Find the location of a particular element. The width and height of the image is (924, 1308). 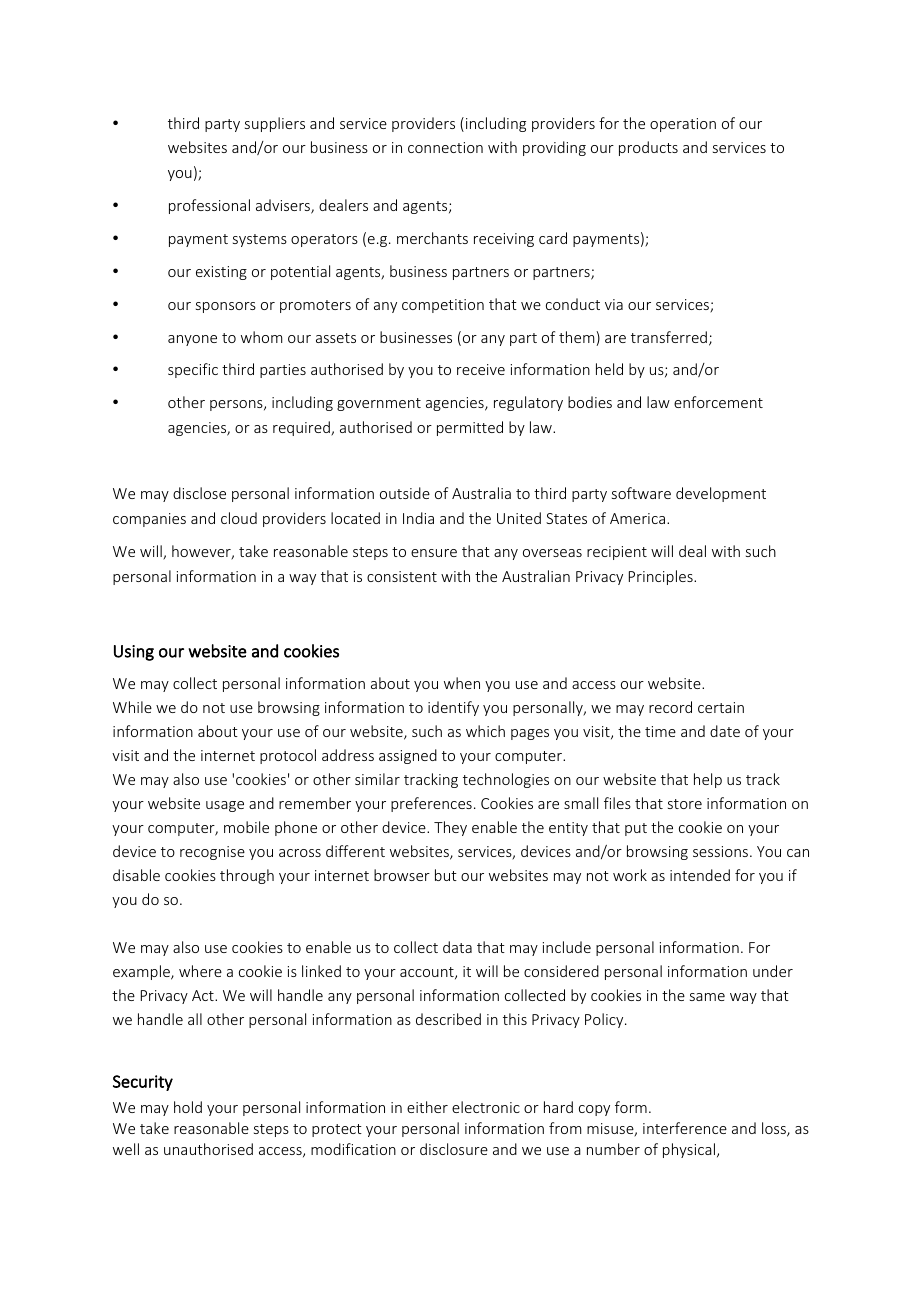

disclose is located at coordinates (199, 493).
